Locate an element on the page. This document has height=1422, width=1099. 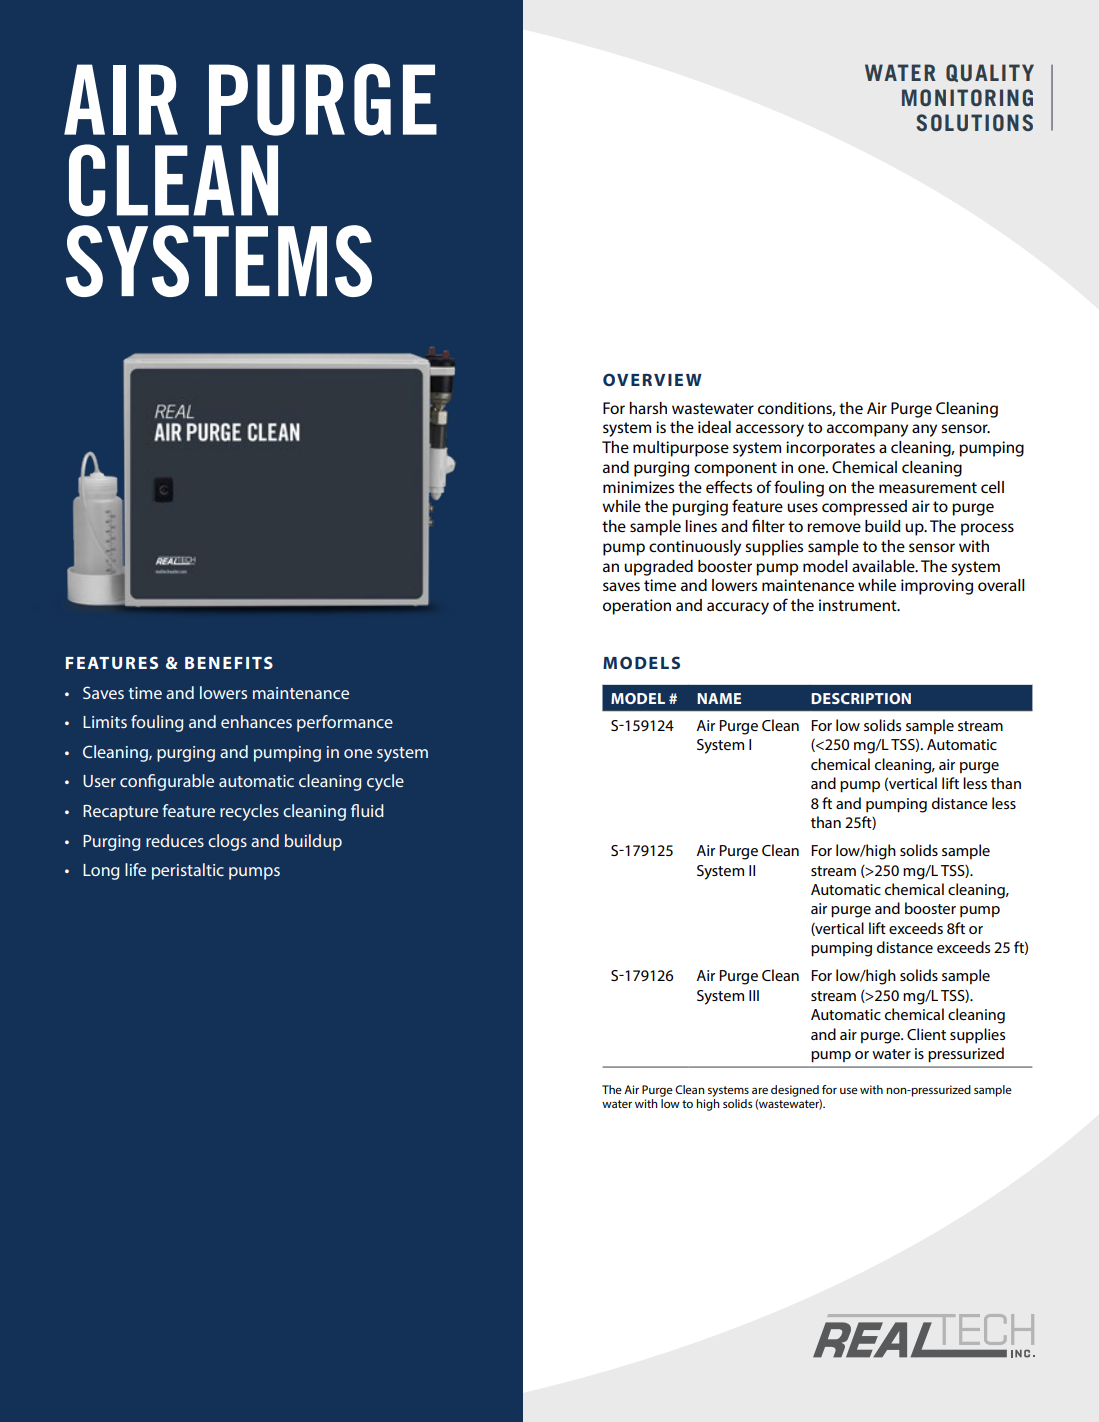
SOLUTIONS is located at coordinates (974, 122).
